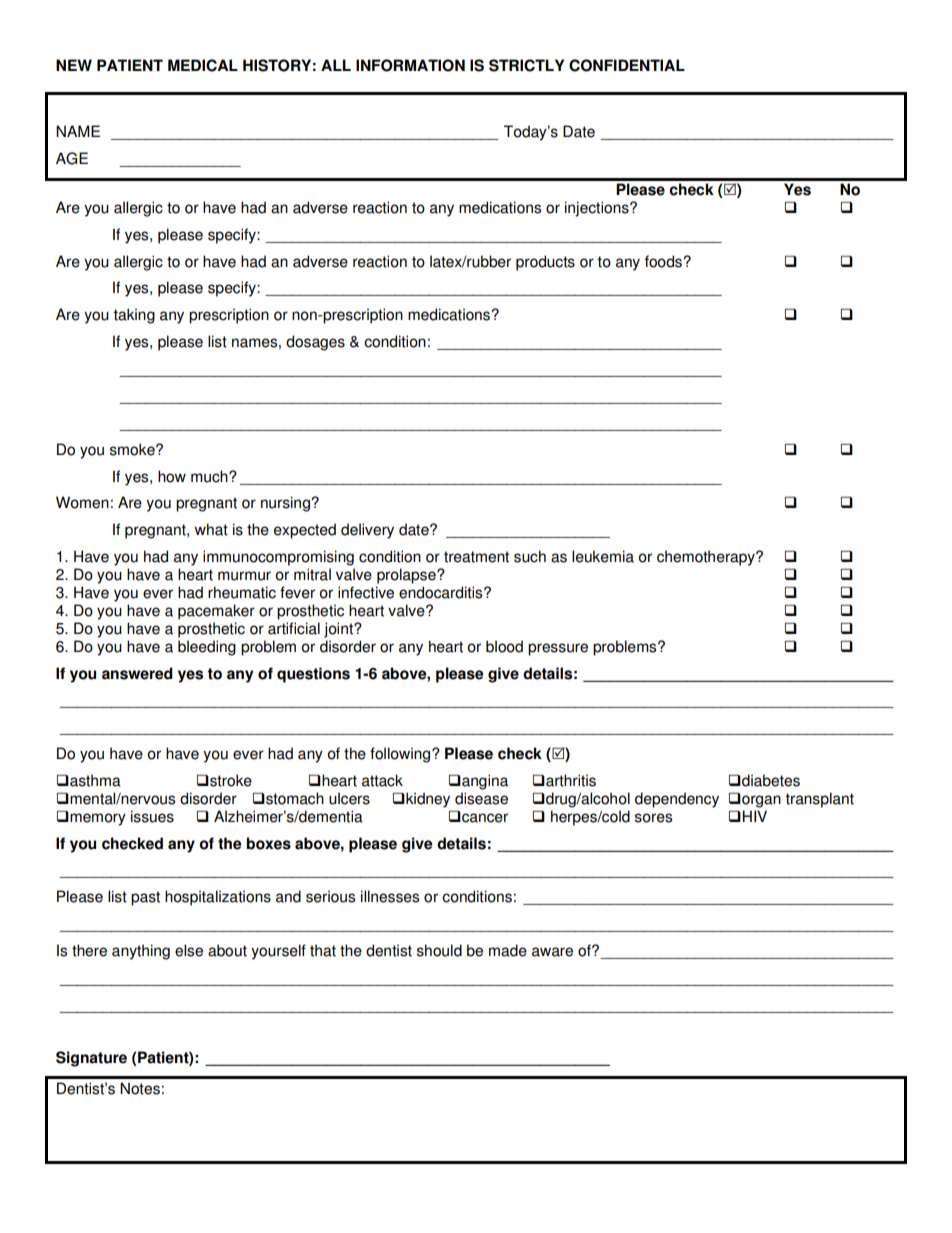  What do you see at coordinates (677, 800) in the image?
I see `dependency` at bounding box center [677, 800].
